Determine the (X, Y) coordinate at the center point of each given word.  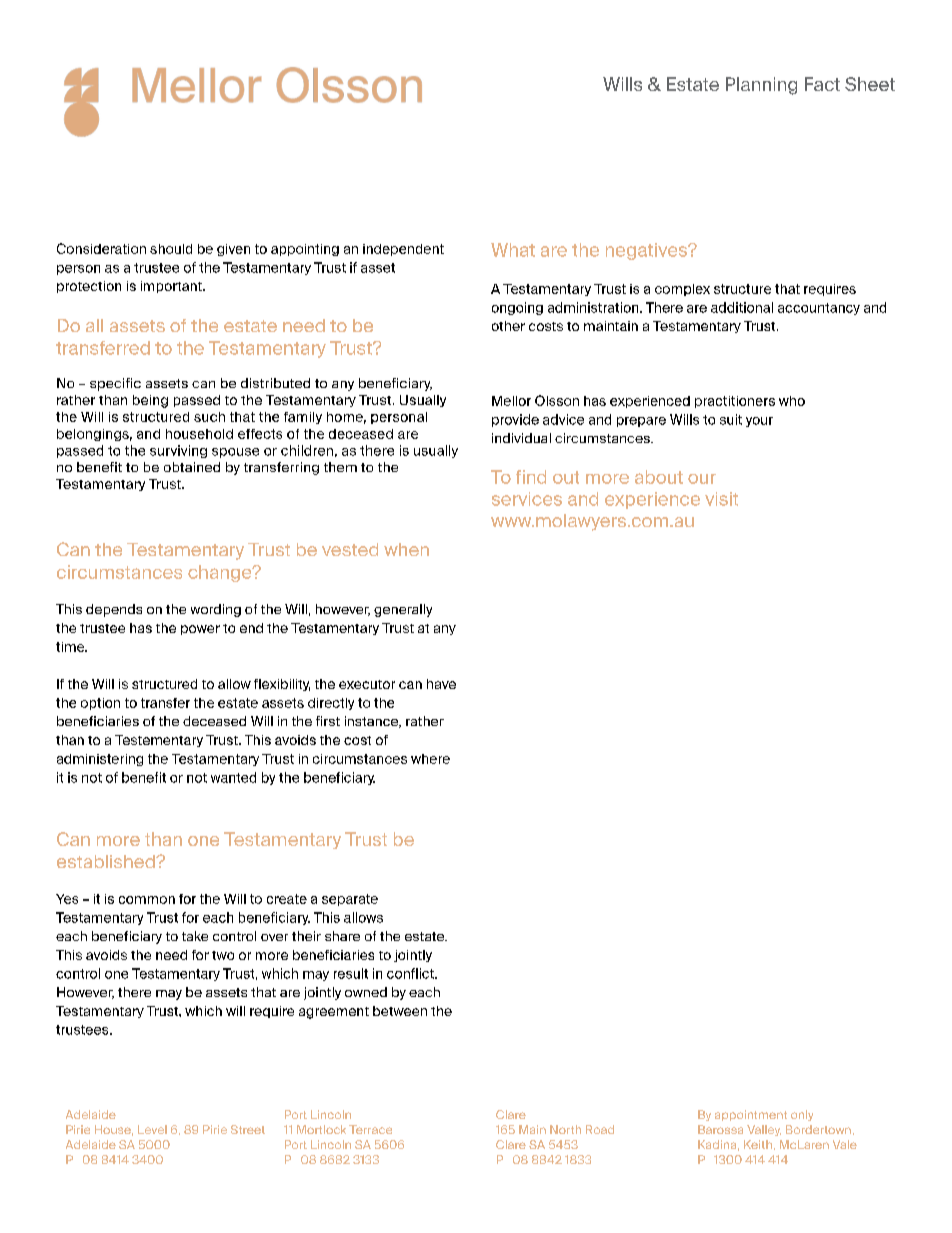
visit (721, 499)
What (513, 250)
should (171, 249)
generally (403, 610)
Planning (761, 86)
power (200, 630)
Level (152, 1129)
